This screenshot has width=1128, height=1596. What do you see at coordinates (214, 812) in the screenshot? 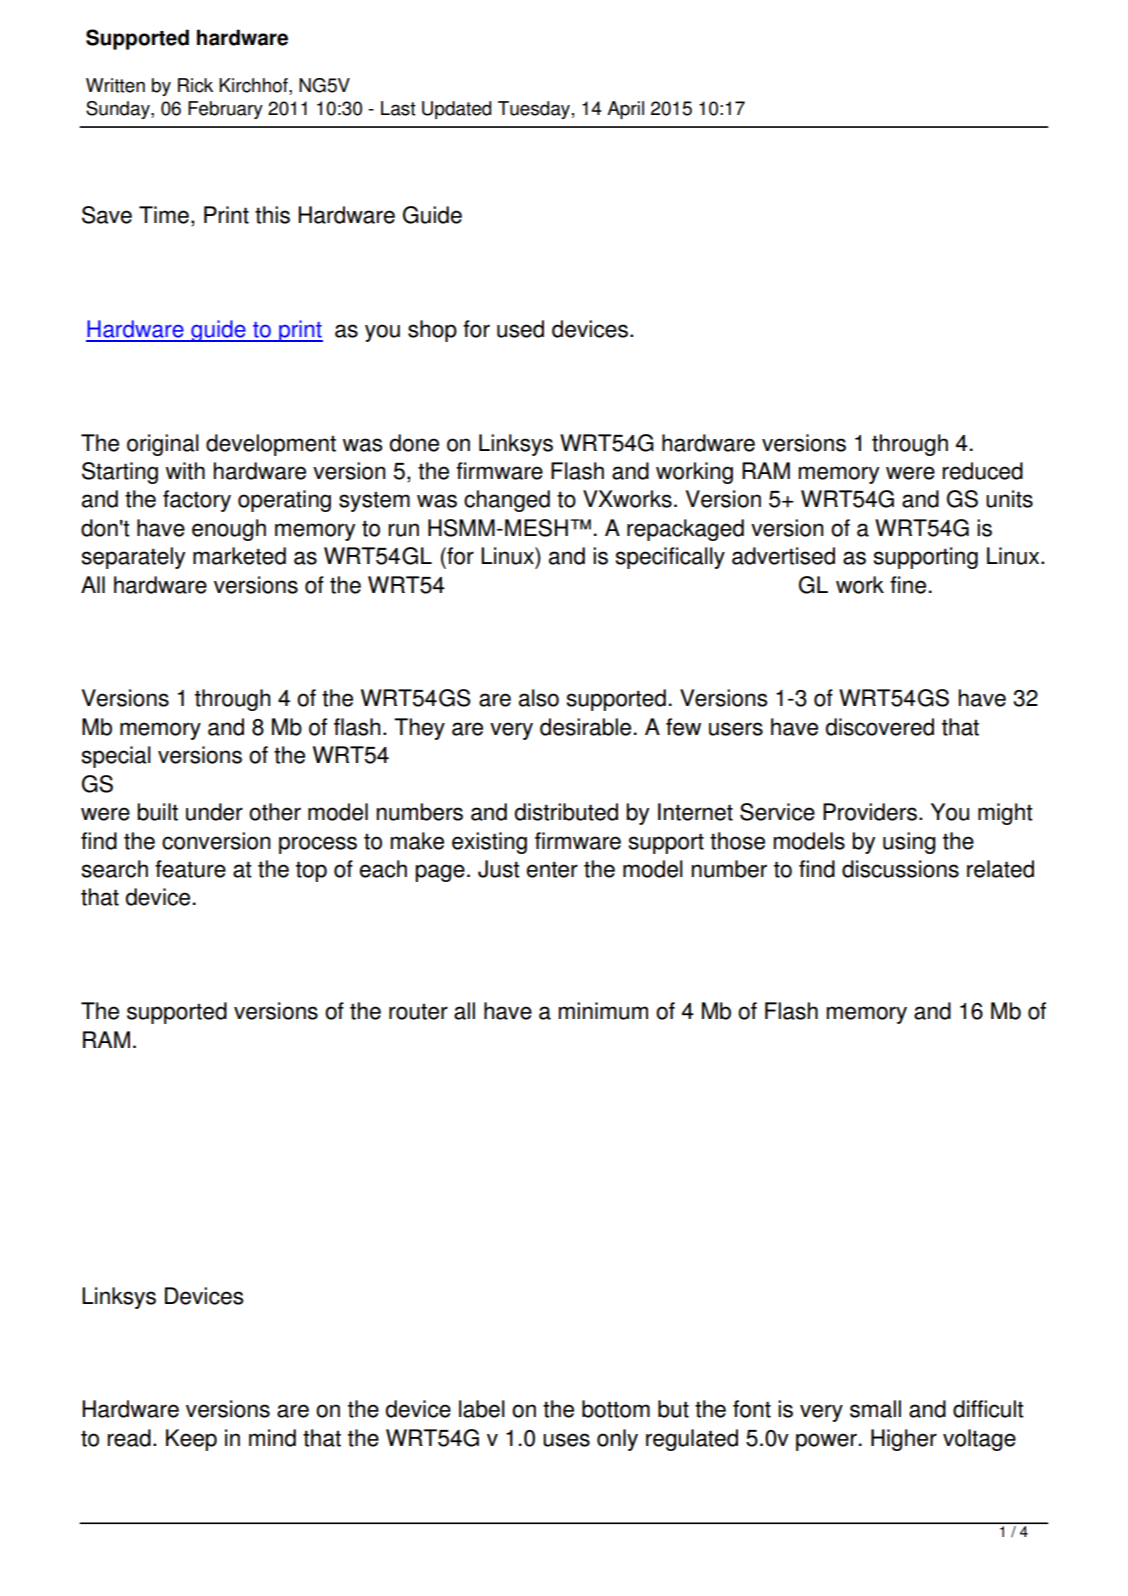
I see `under` at bounding box center [214, 812].
